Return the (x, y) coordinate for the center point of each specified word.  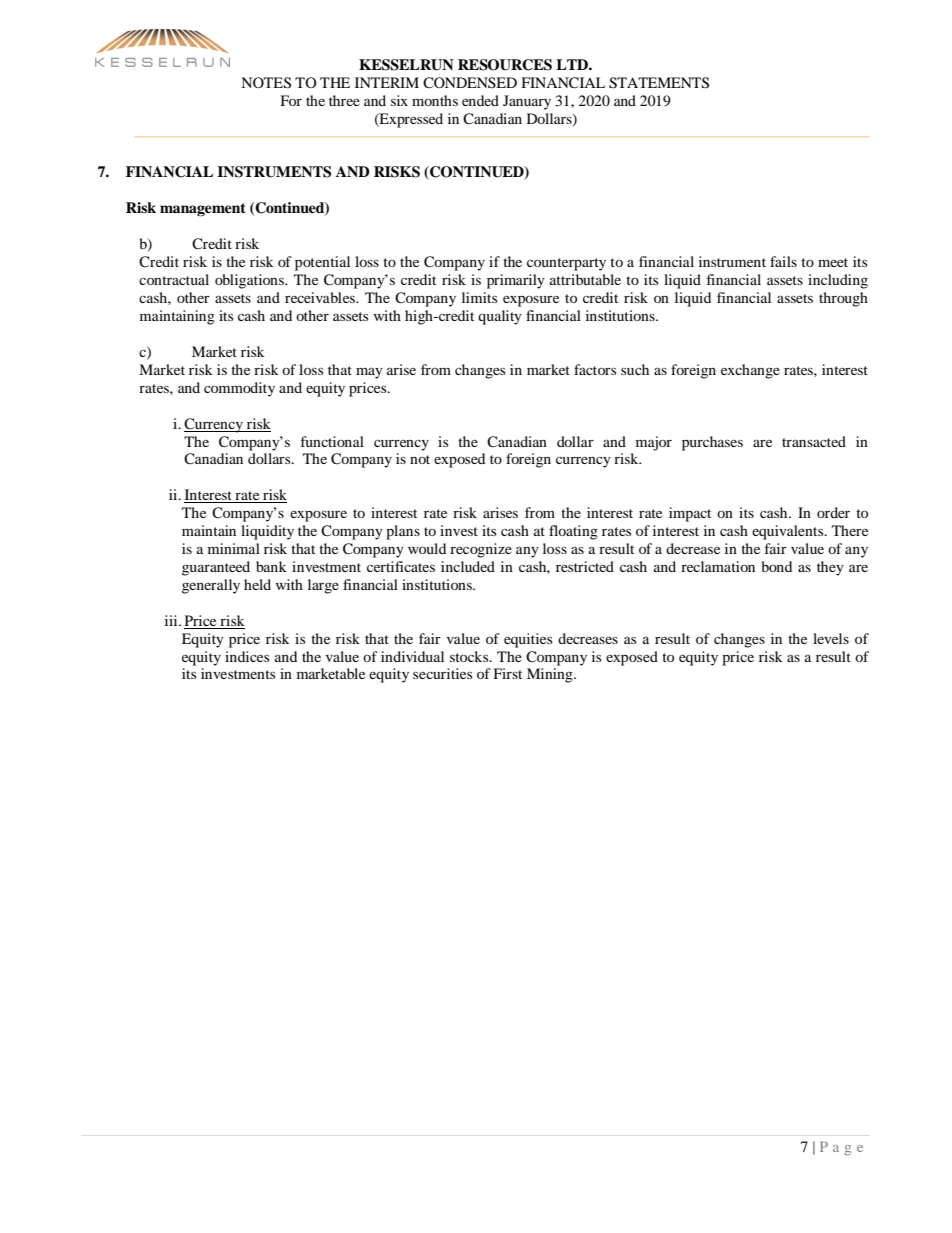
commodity (239, 389)
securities (442, 673)
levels (831, 638)
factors (595, 369)
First (507, 673)
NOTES (266, 83)
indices (247, 656)
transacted (814, 441)
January (527, 102)
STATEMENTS (659, 83)
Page (841, 1148)
